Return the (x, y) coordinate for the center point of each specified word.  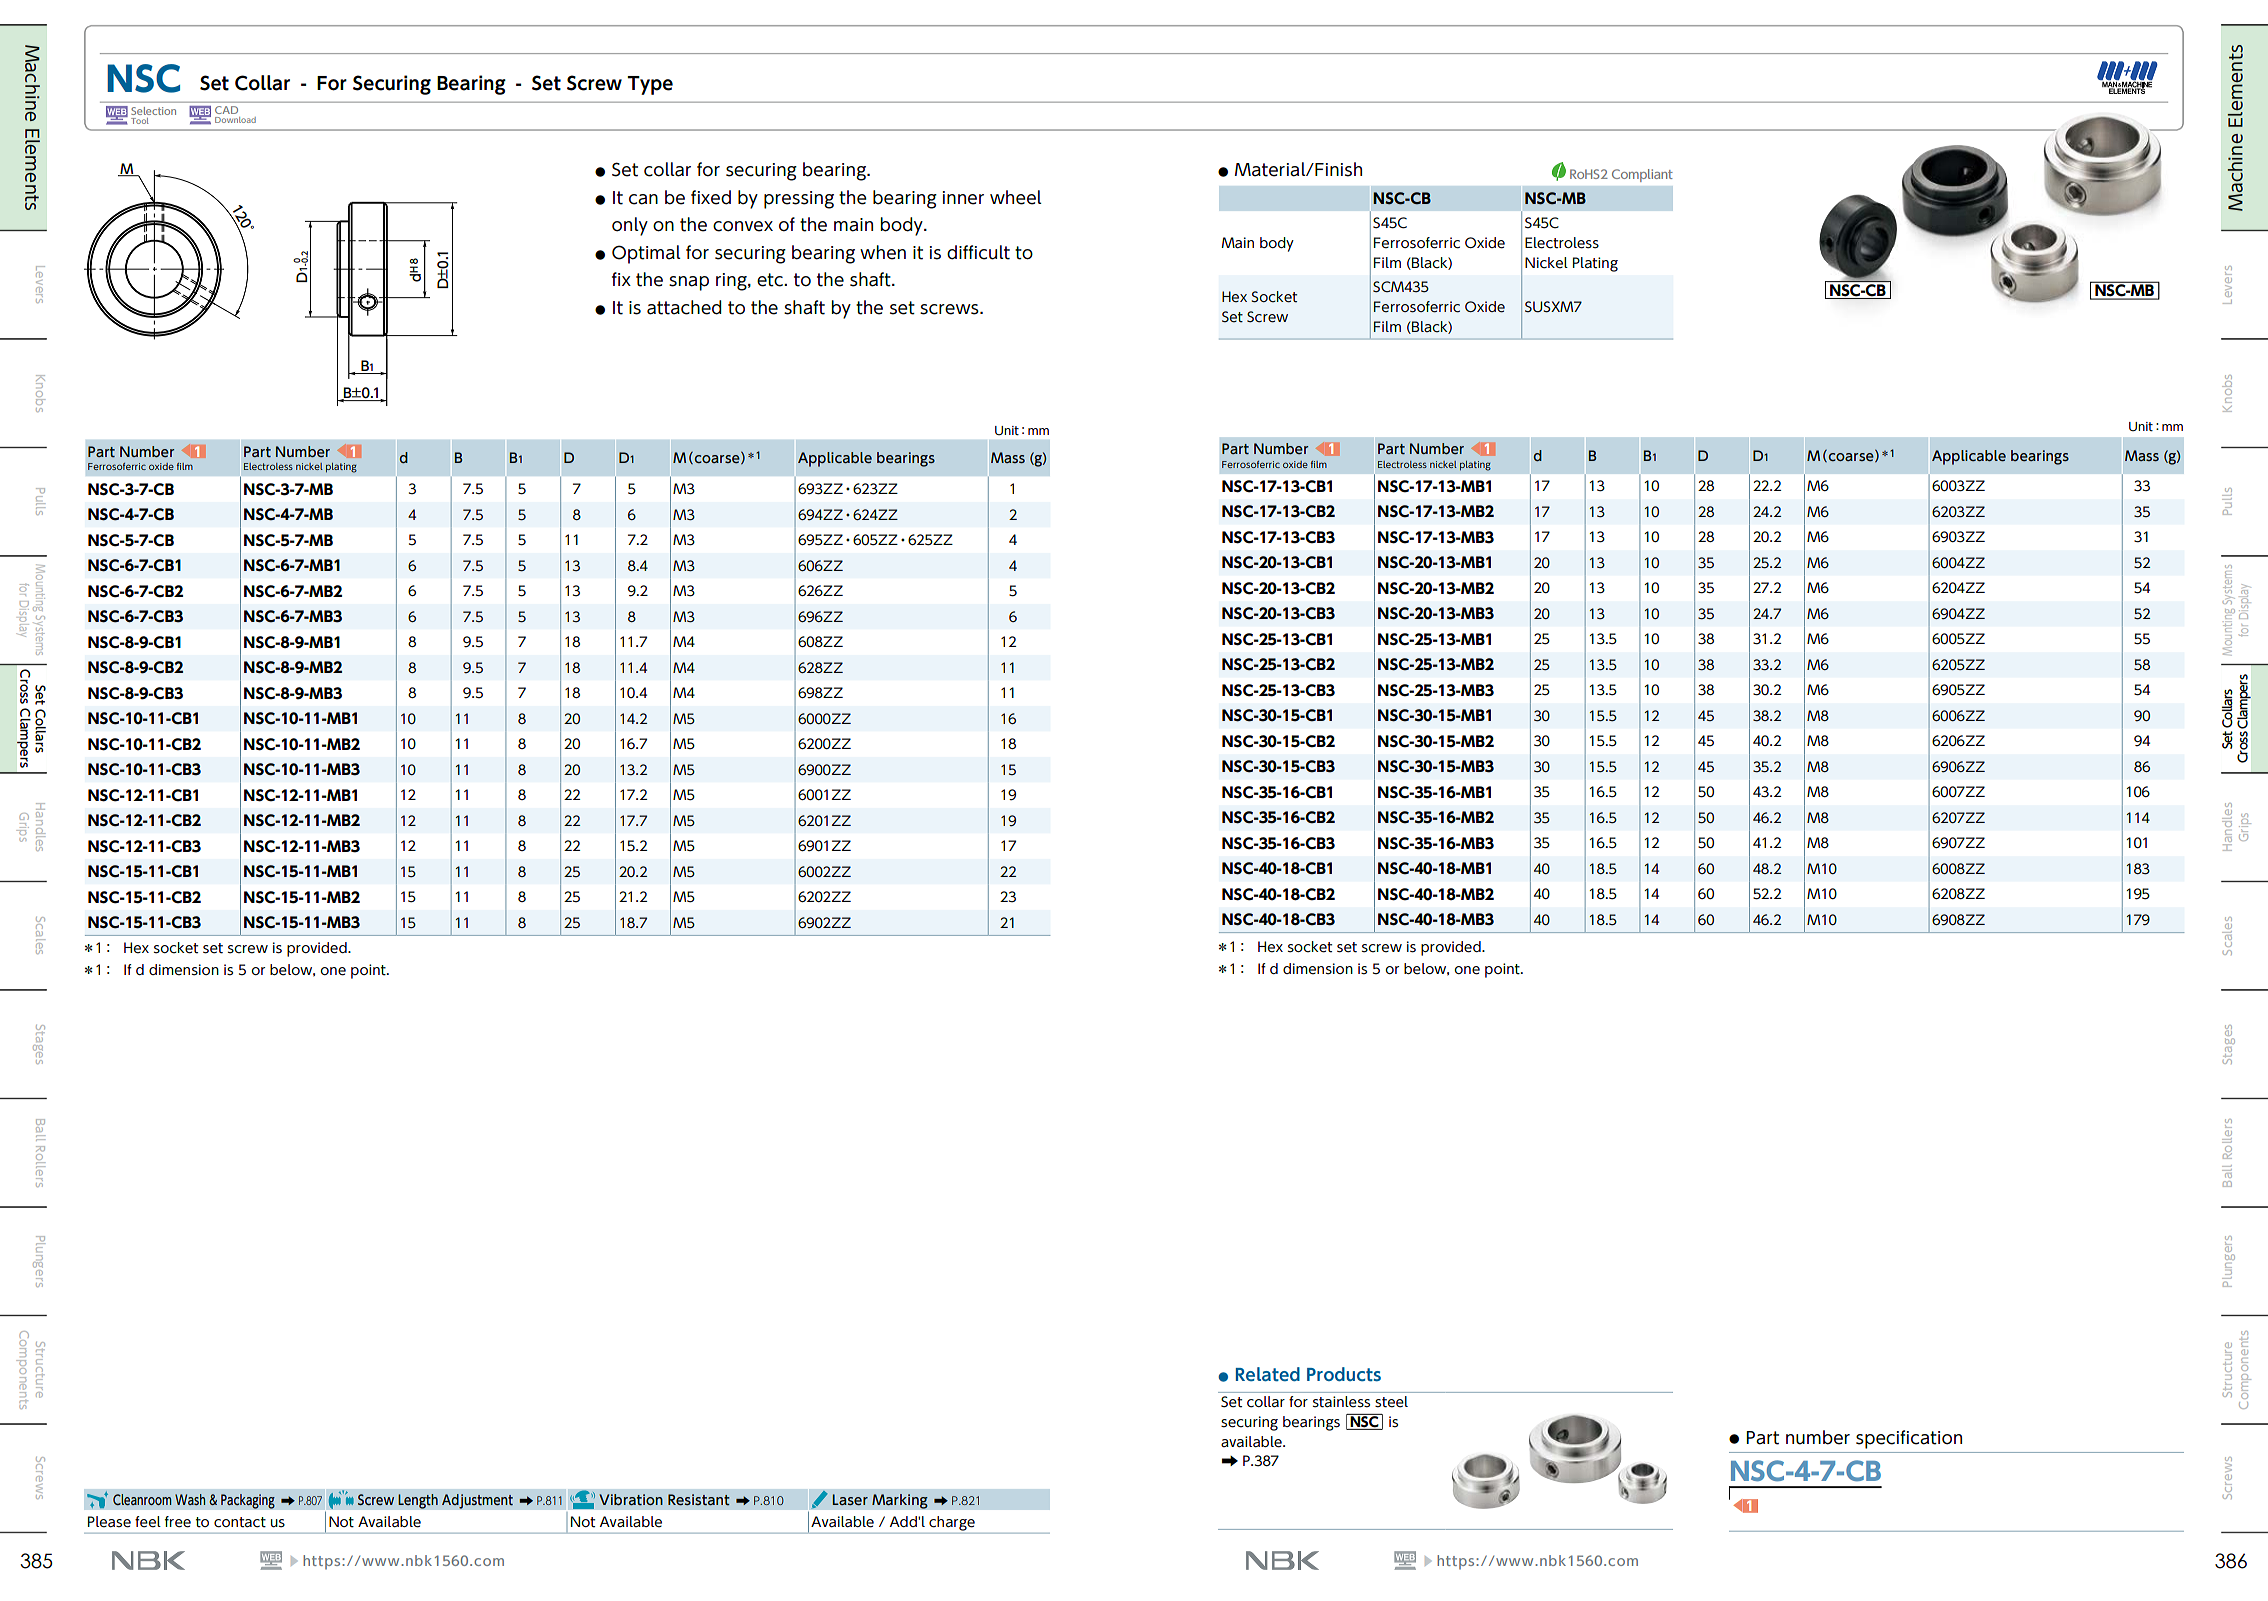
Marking (900, 1501)
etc (771, 280)
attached (684, 307)
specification (1909, 1439)
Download (235, 120)
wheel (1016, 197)
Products (1344, 1374)
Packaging (248, 1501)
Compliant (1642, 175)
